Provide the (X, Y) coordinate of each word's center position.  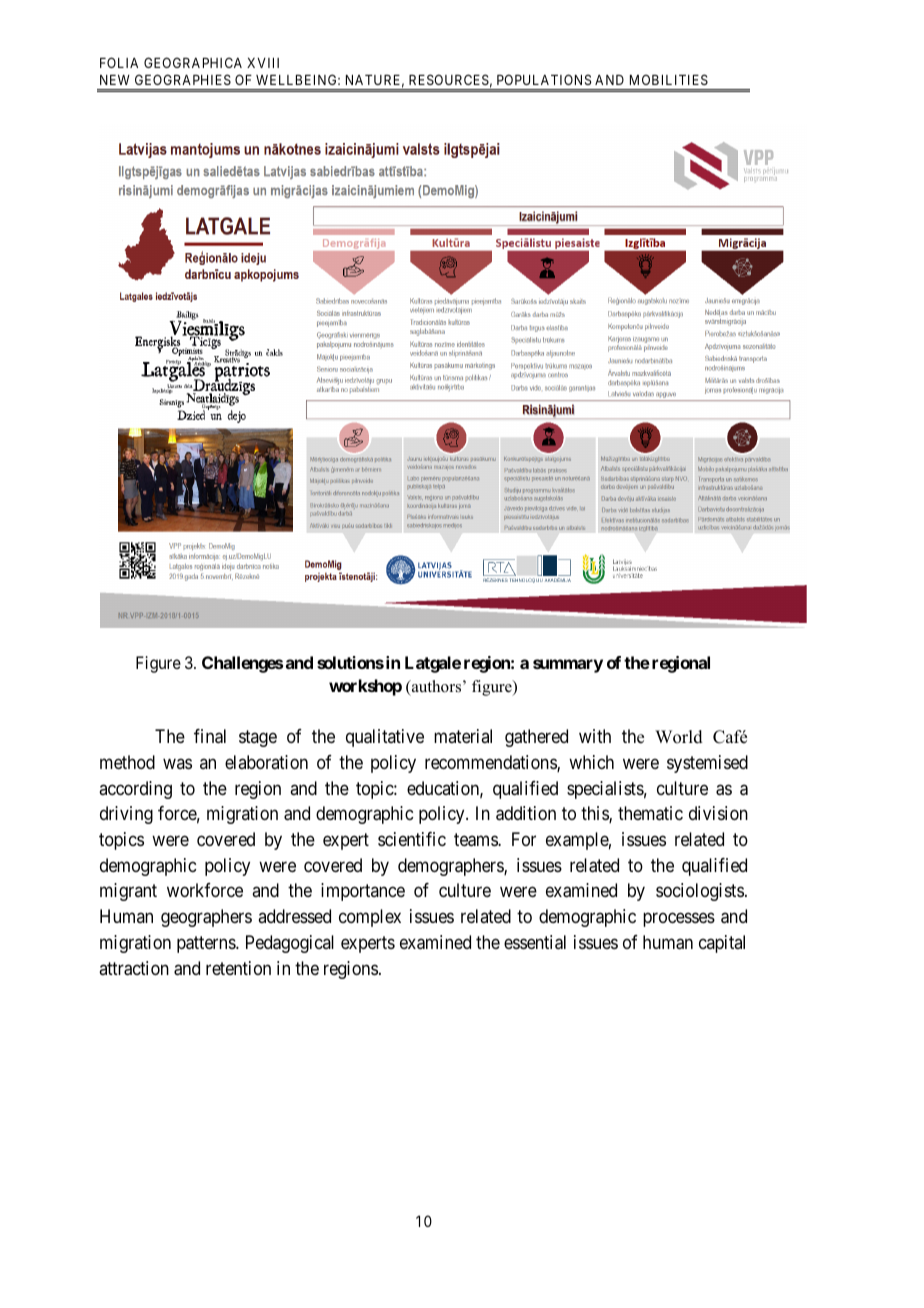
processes (679, 920)
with (595, 736)
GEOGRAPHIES (183, 79)
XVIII (263, 63)
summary (568, 666)
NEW (115, 80)
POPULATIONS (544, 79)
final (210, 736)
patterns (207, 944)
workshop (365, 687)
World (679, 737)
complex (370, 918)
